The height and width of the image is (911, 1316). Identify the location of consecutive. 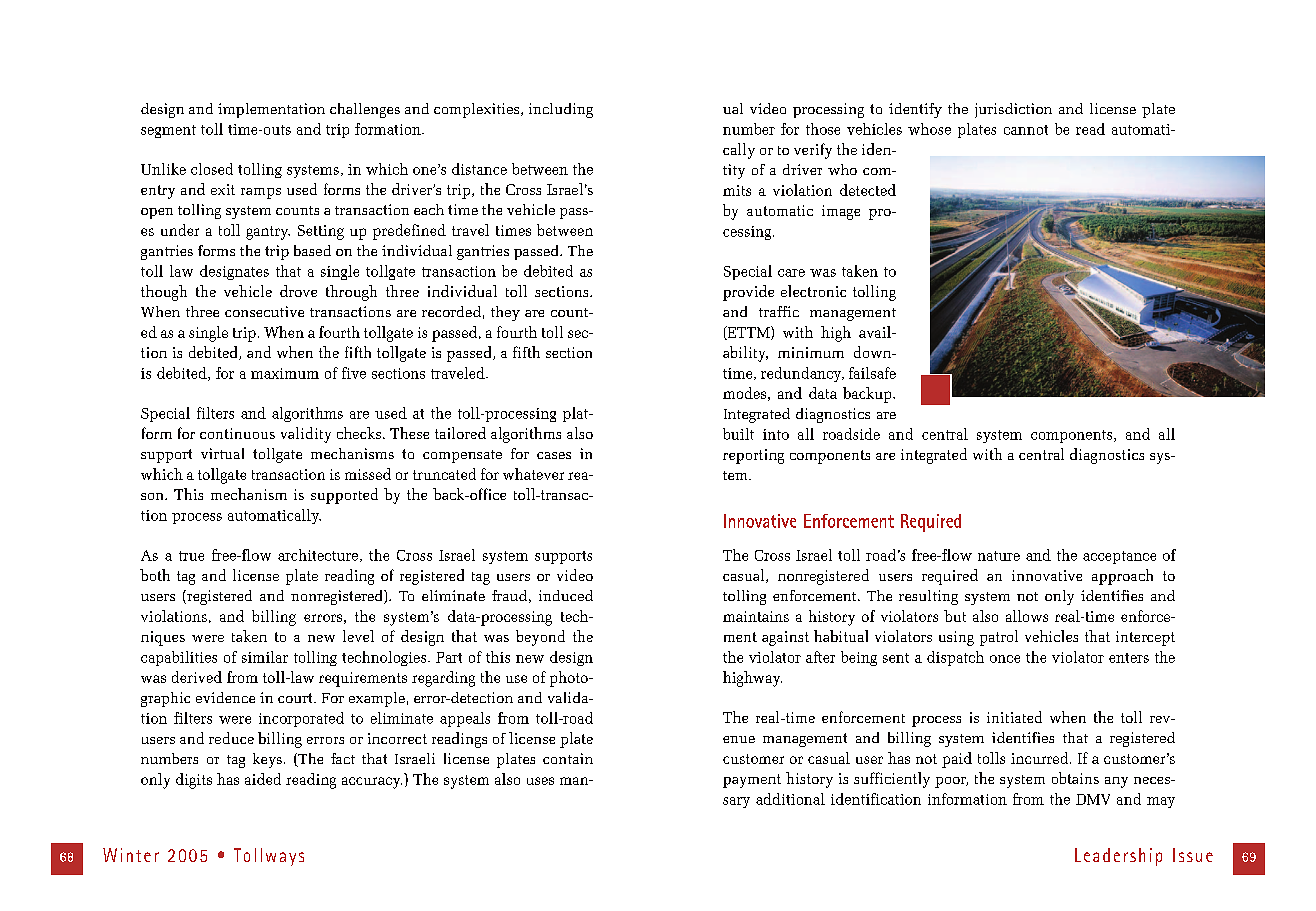
(264, 311).
